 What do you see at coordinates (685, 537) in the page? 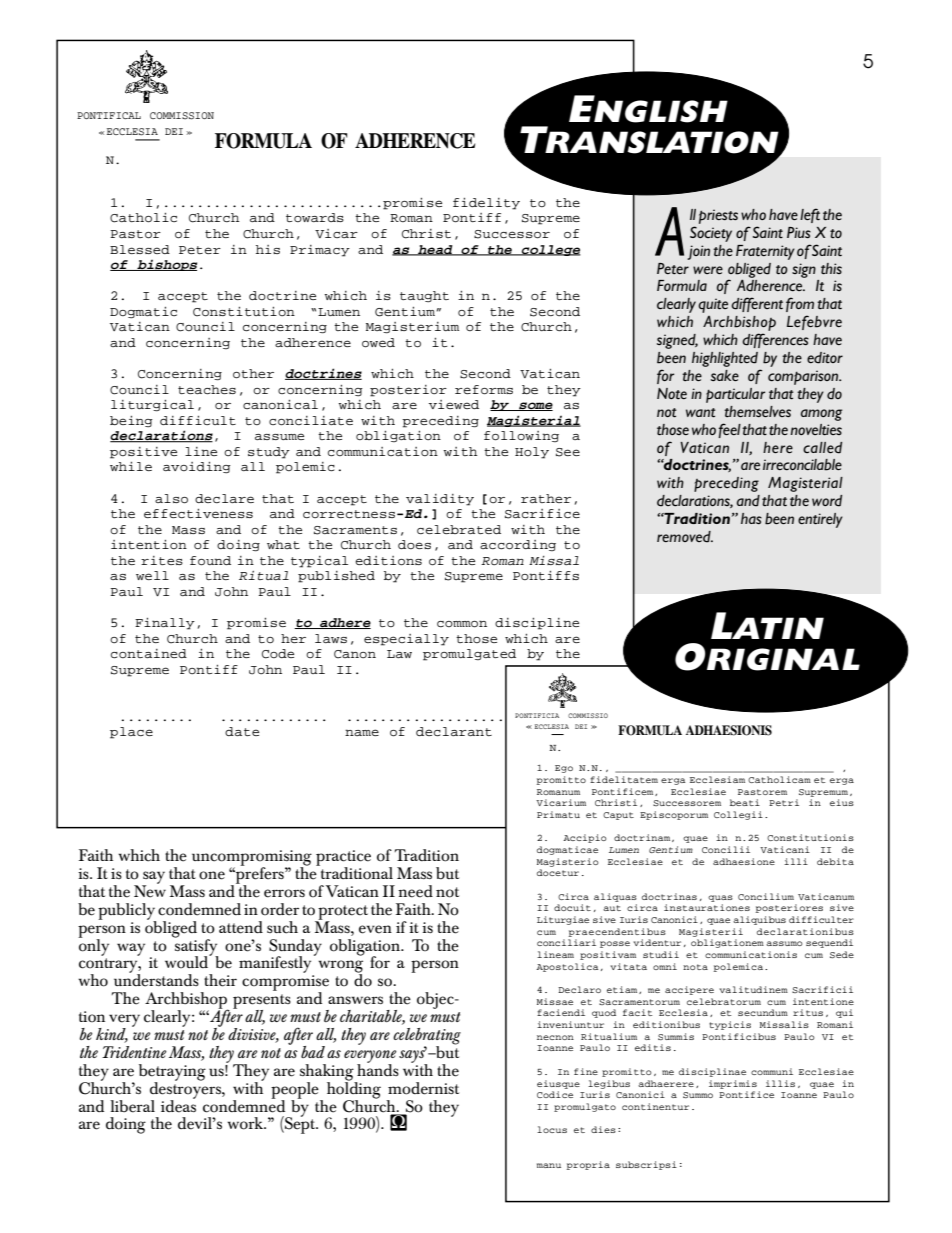
I see `removed` at bounding box center [685, 537].
